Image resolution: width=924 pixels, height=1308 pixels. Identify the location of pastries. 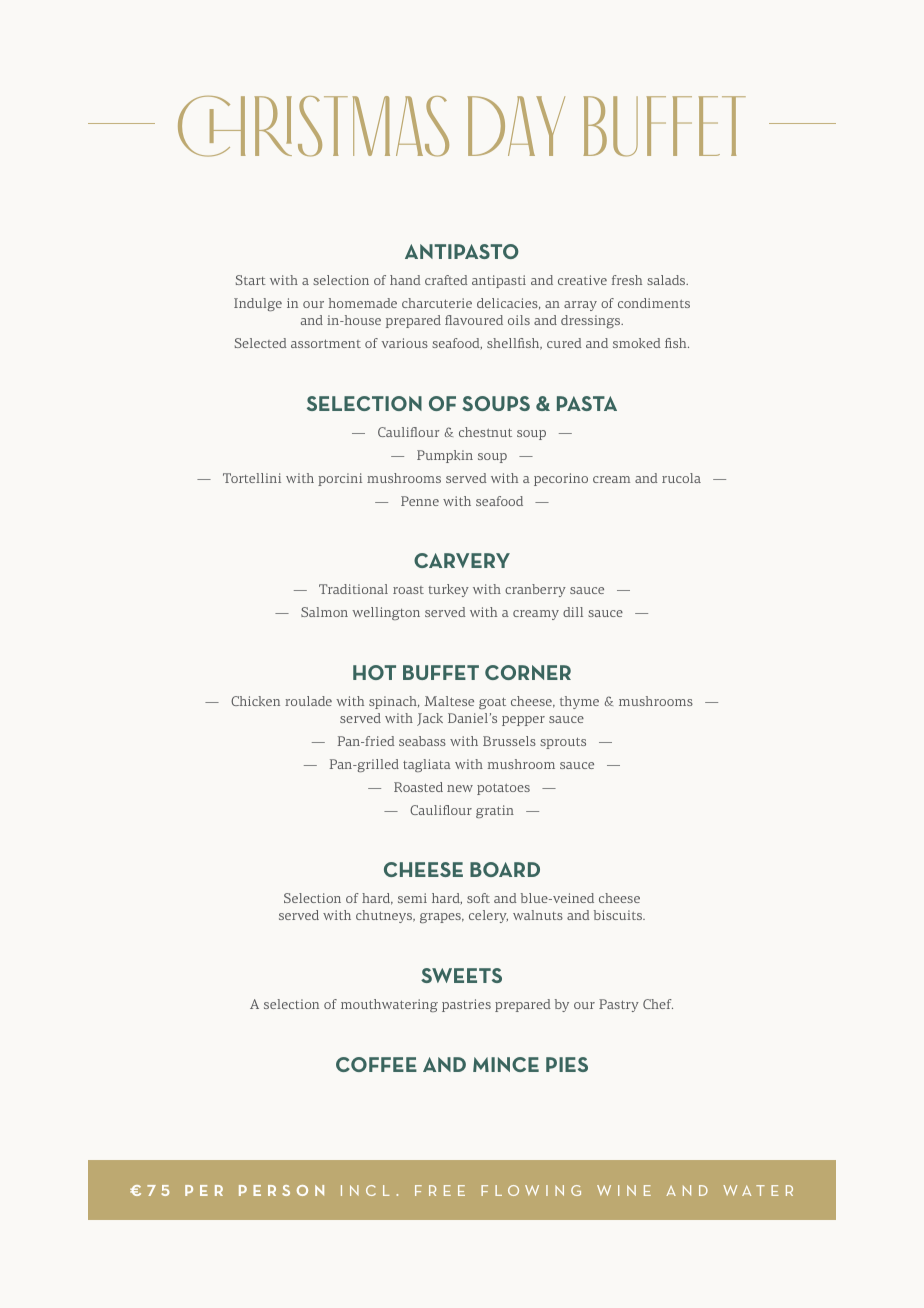
(466, 1005).
